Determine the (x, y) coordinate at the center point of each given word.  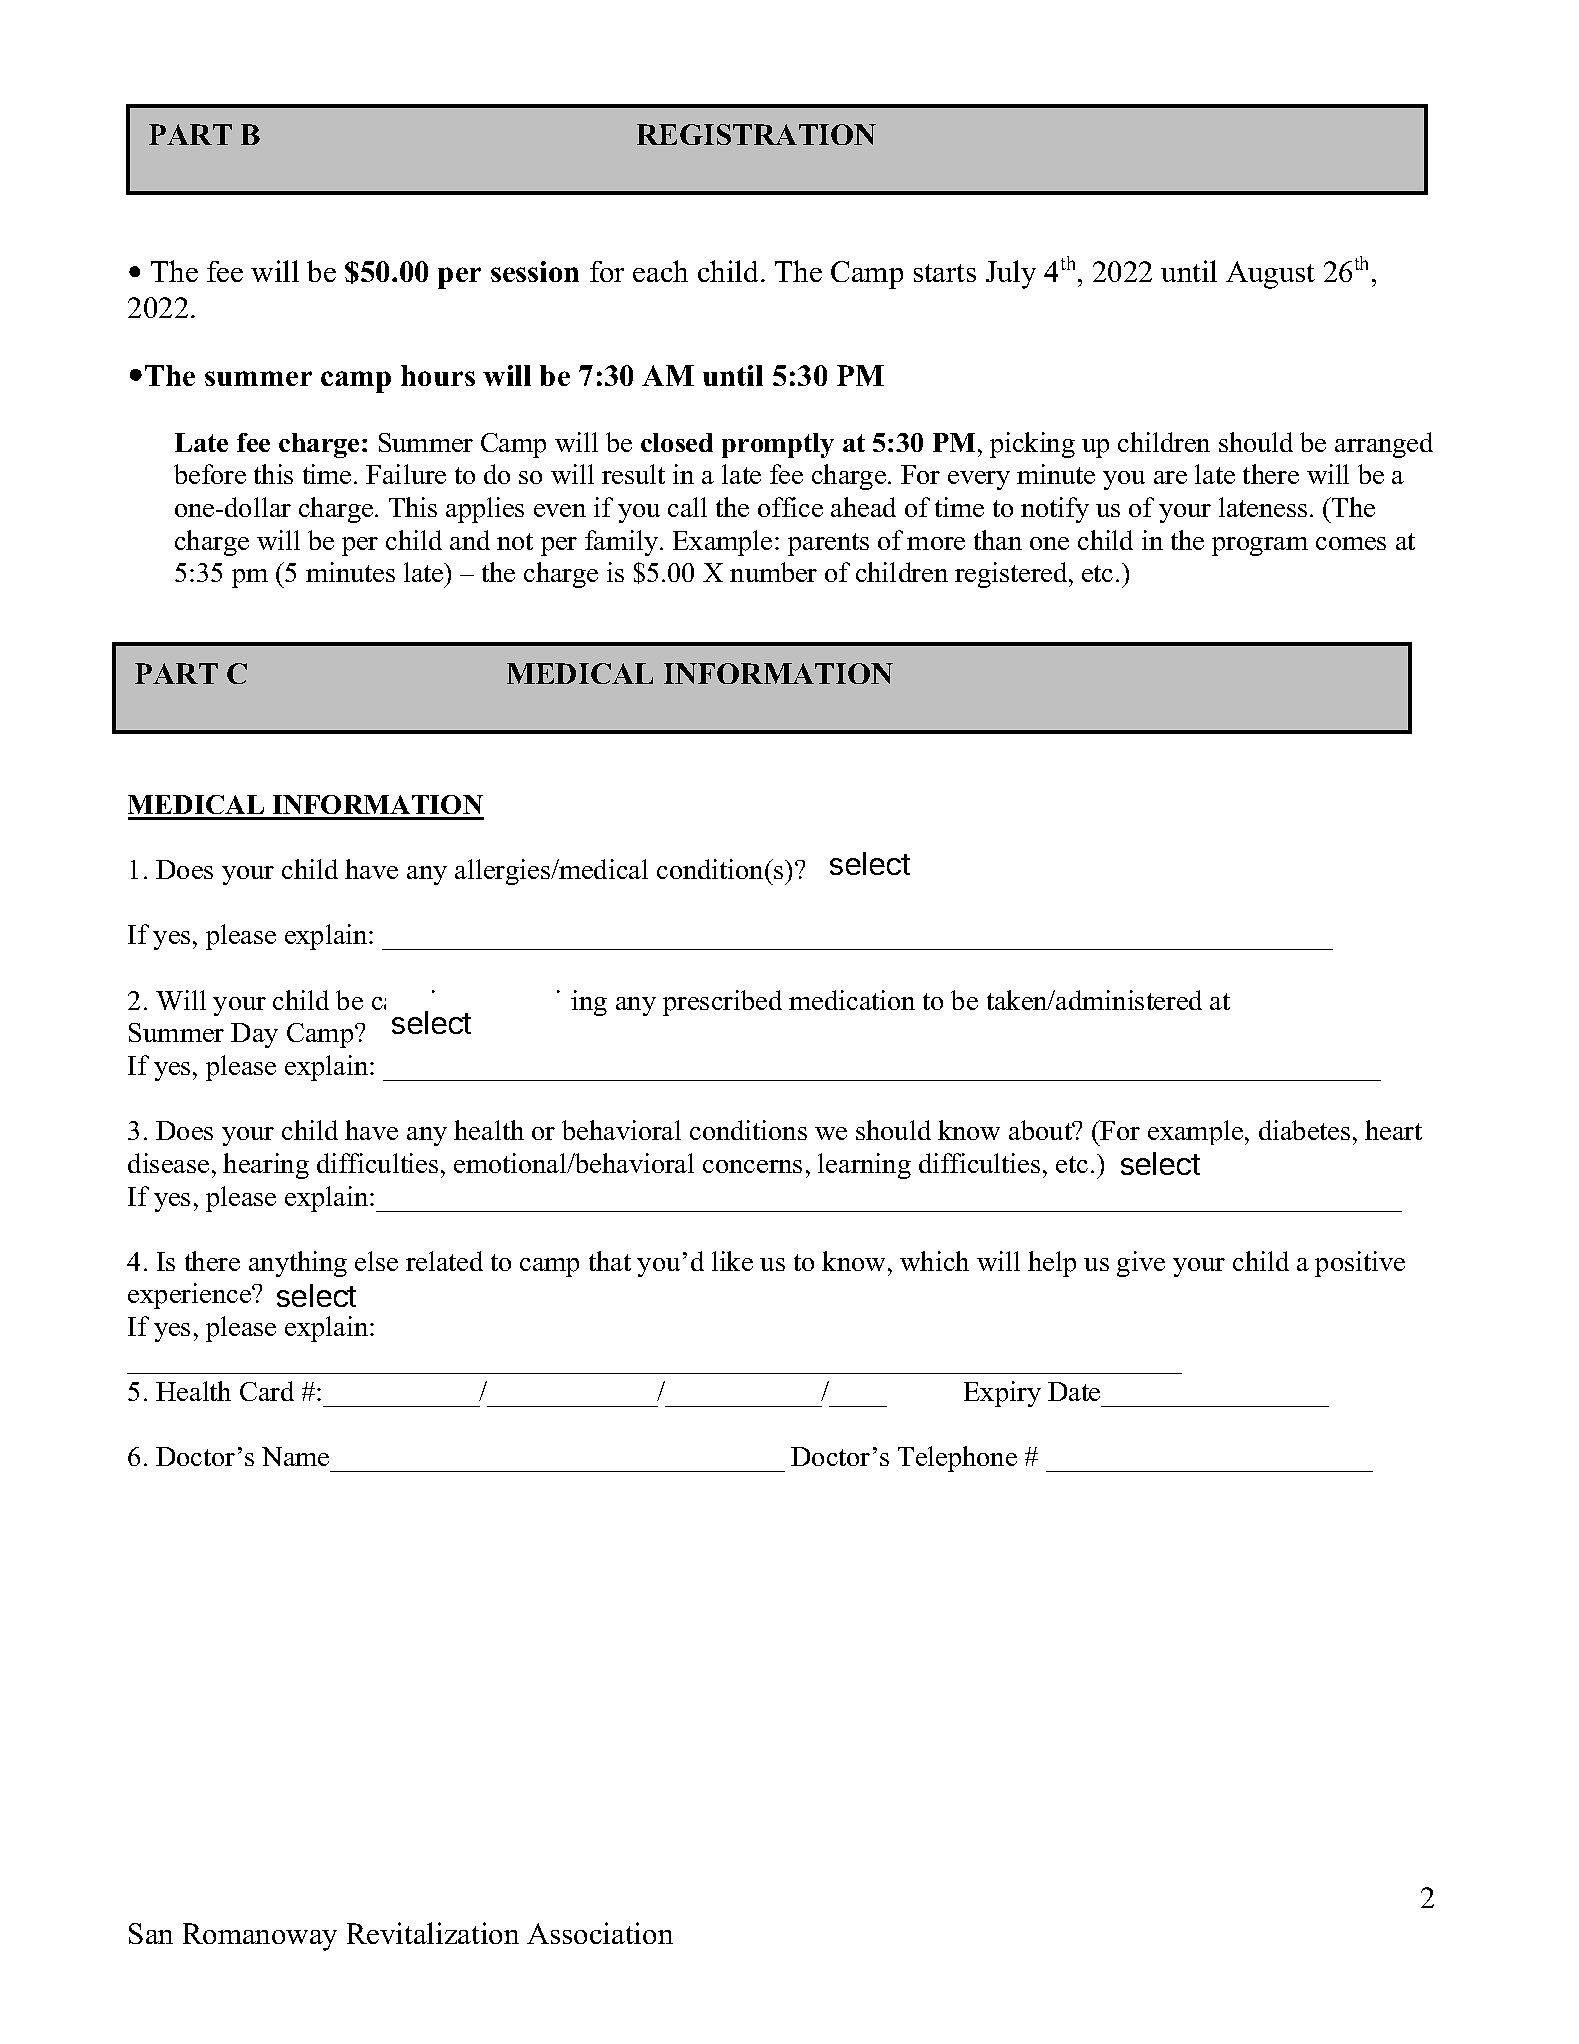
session (535, 271)
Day (254, 1035)
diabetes (1304, 1130)
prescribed (722, 1003)
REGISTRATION (756, 134)
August (1270, 275)
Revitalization (433, 1933)
